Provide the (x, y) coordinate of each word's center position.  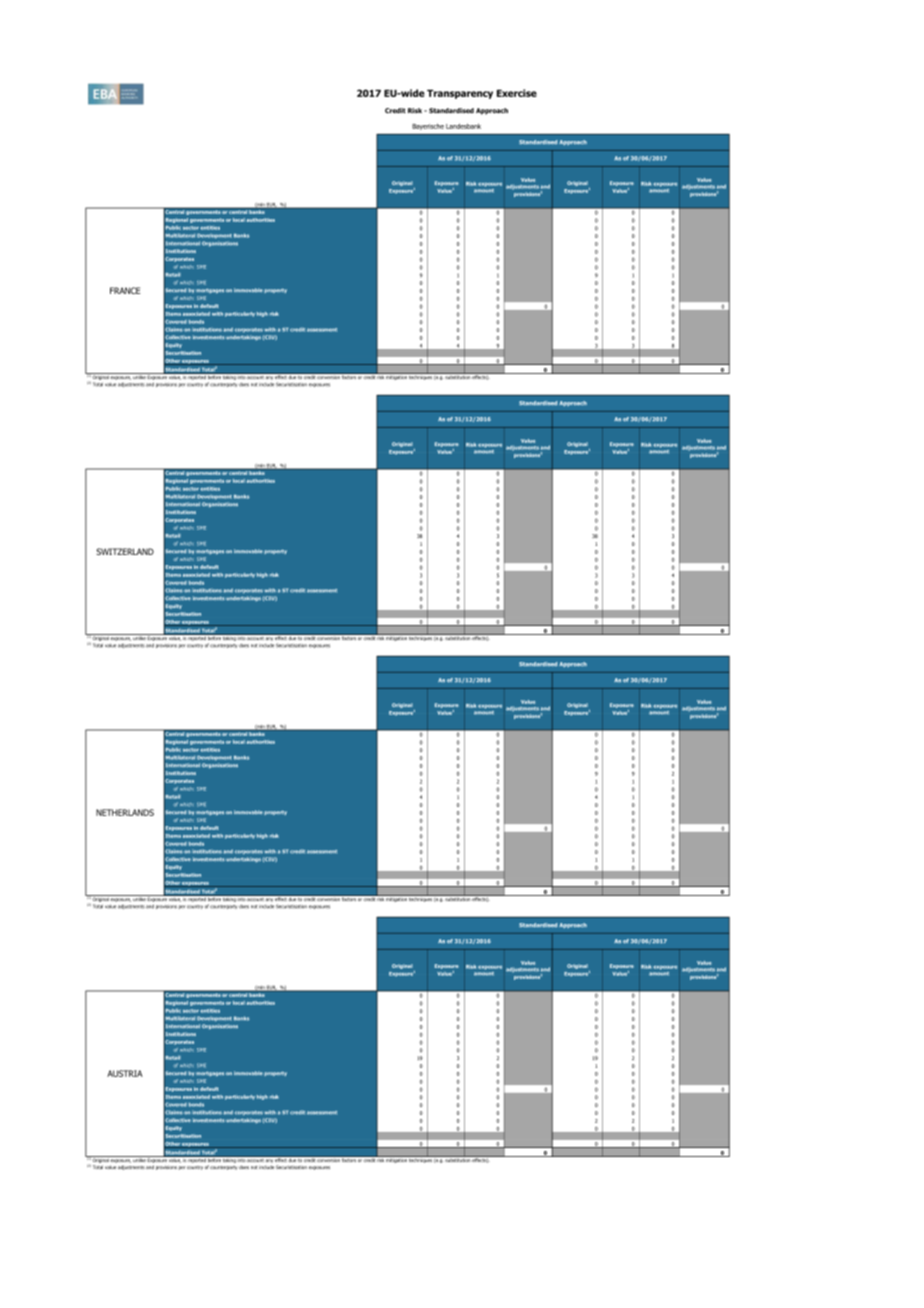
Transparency (460, 94)
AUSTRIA (125, 1073)
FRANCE (125, 290)
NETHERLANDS (125, 812)
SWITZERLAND (125, 551)
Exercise (517, 93)
